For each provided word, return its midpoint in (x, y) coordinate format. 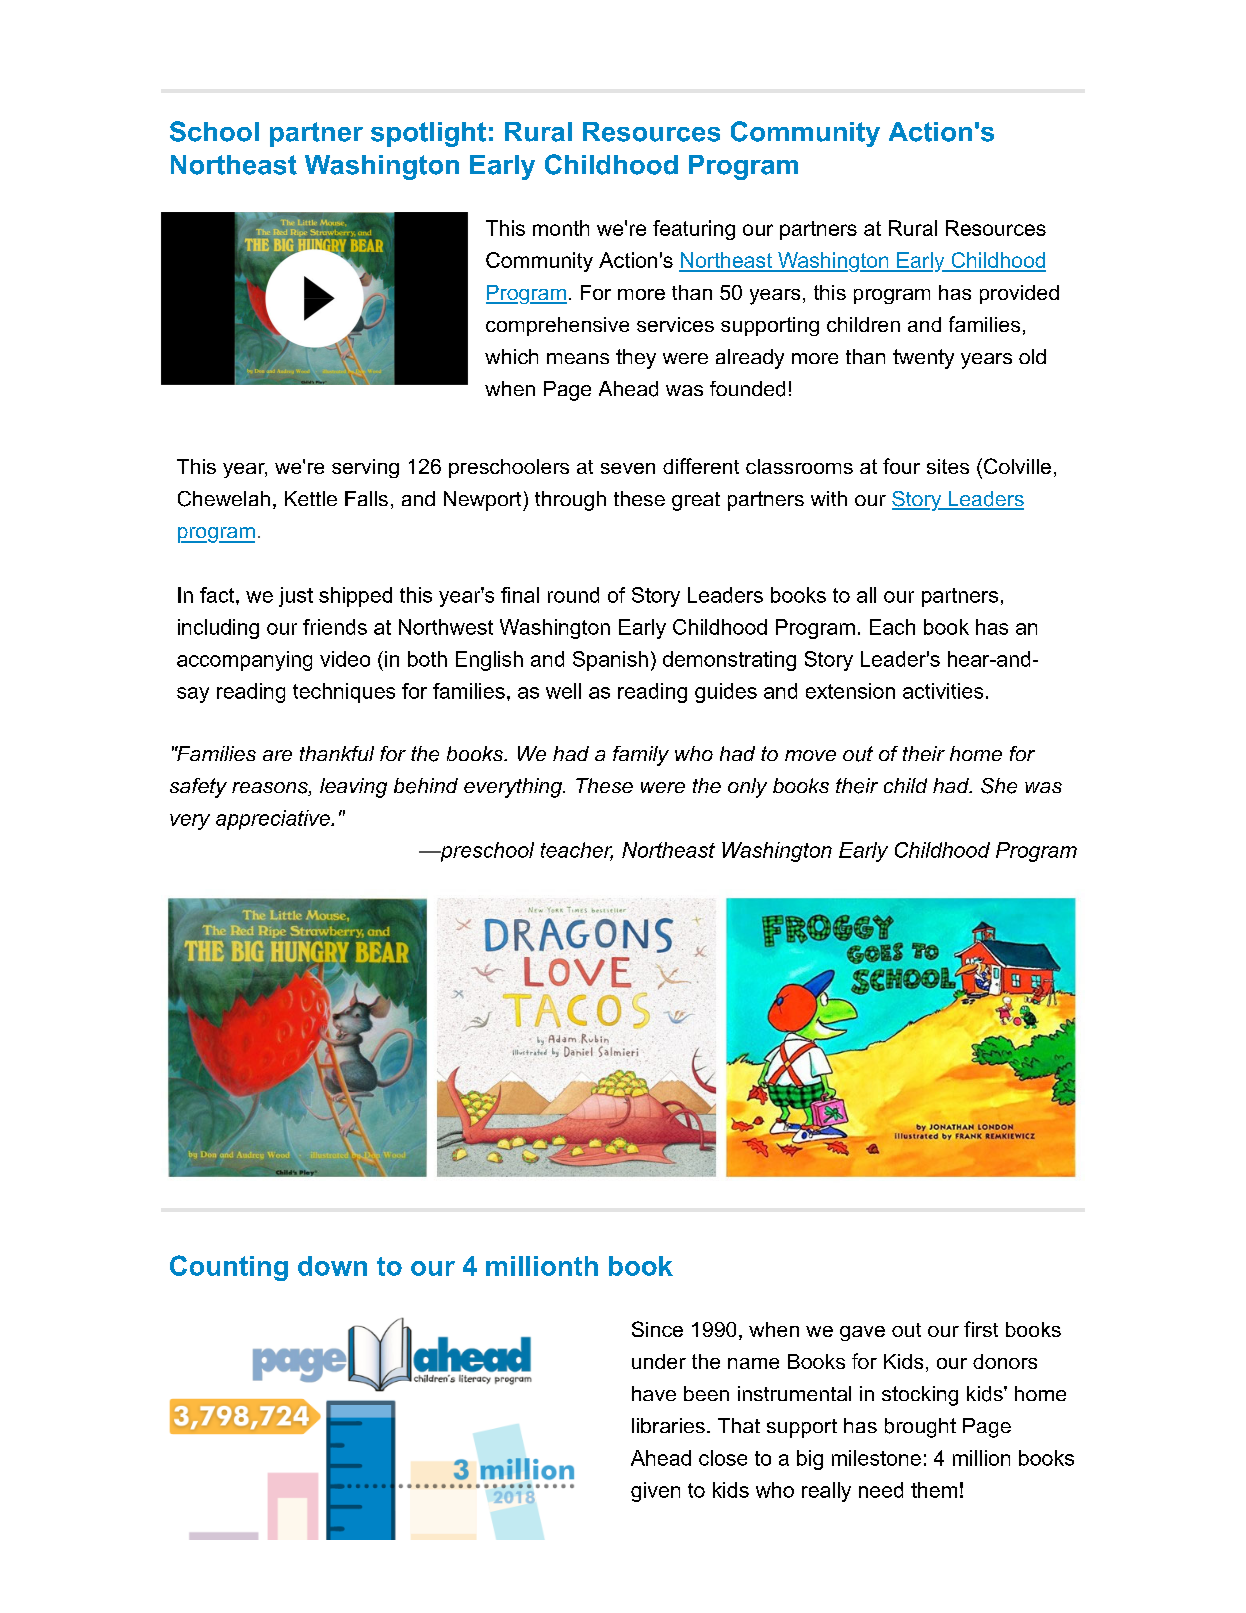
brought (920, 1428)
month (561, 228)
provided (1019, 294)
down (332, 1266)
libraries (668, 1425)
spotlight (428, 134)
